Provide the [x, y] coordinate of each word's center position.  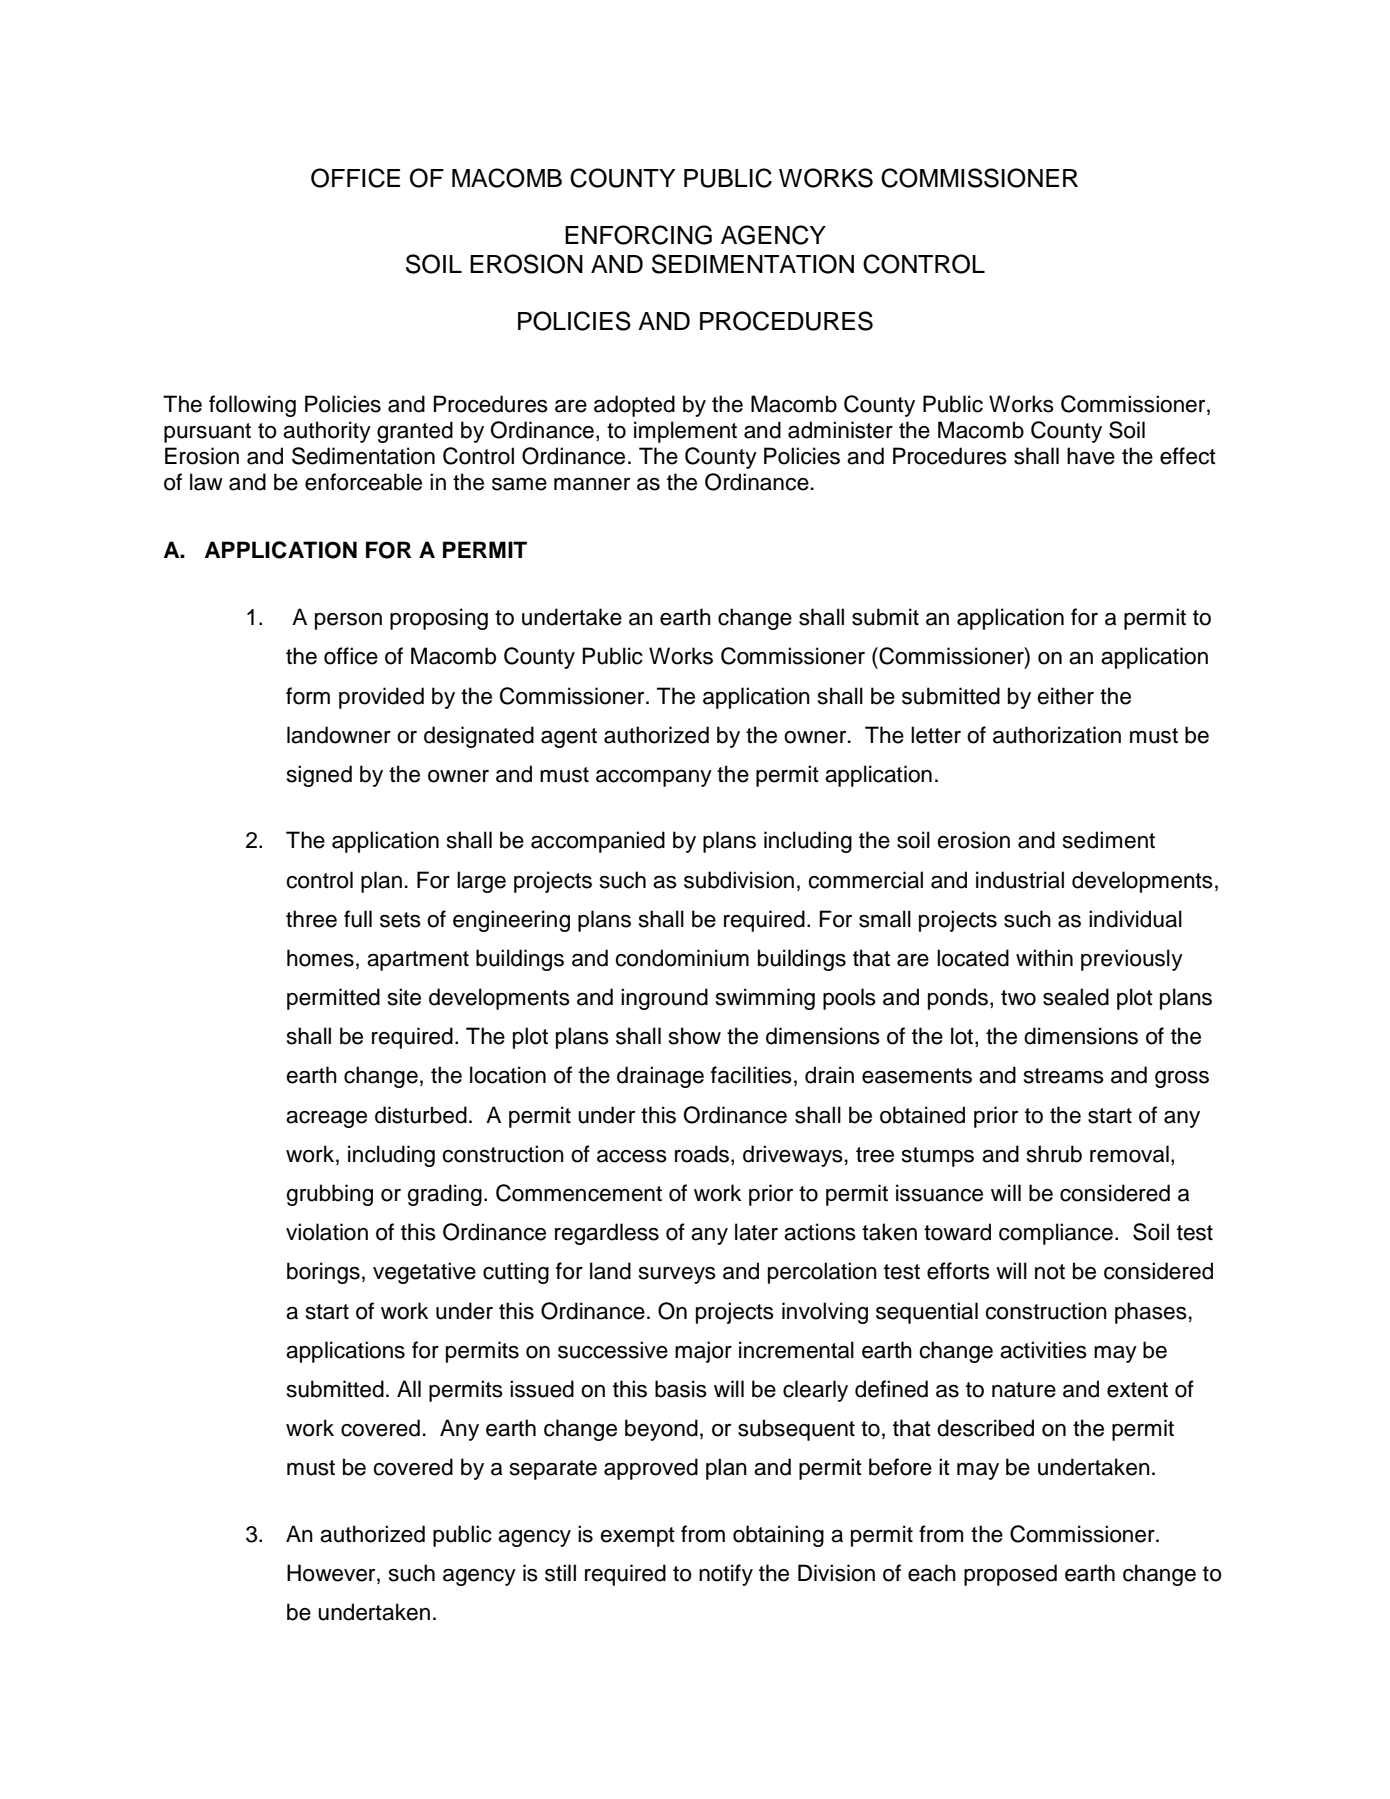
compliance [1056, 1234]
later [756, 1232]
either [1065, 696]
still [560, 1573]
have [1091, 456]
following [252, 406]
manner [592, 484]
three [311, 919]
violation [327, 1232]
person [348, 621]
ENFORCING [638, 235]
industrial [1020, 880]
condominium [682, 958]
